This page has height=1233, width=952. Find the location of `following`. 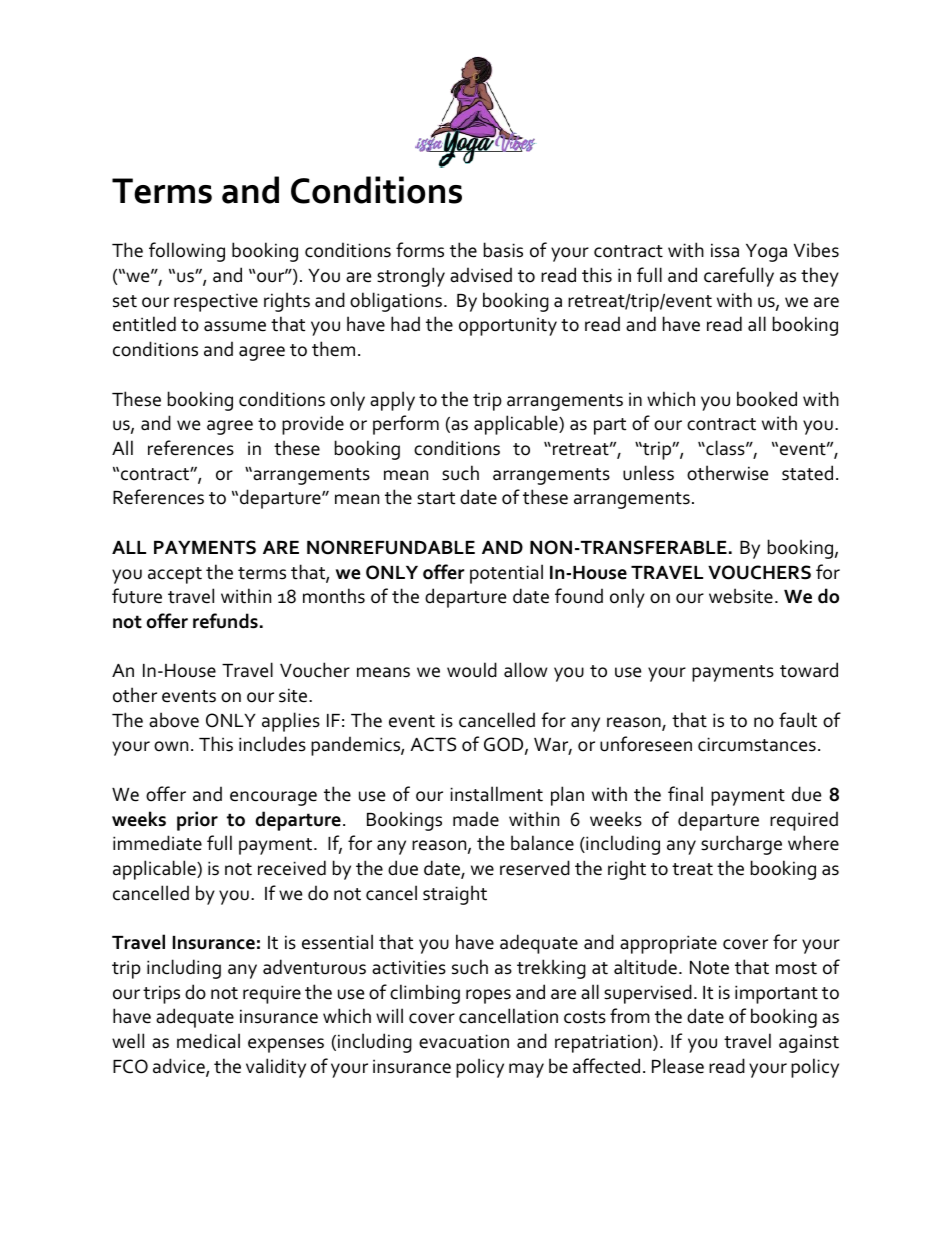

following is located at coordinates (187, 252).
